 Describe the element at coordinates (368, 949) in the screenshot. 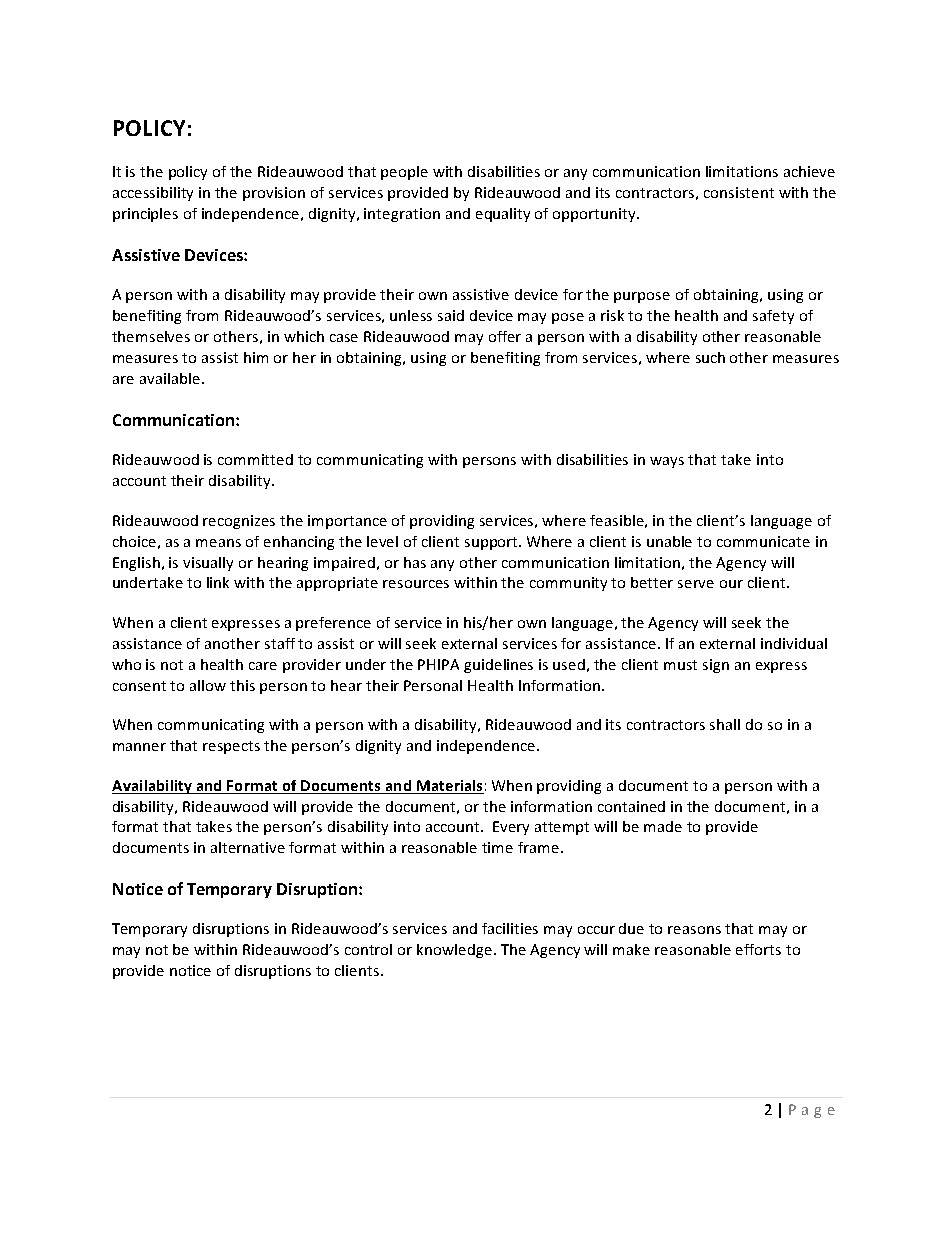

I see `control` at that location.
